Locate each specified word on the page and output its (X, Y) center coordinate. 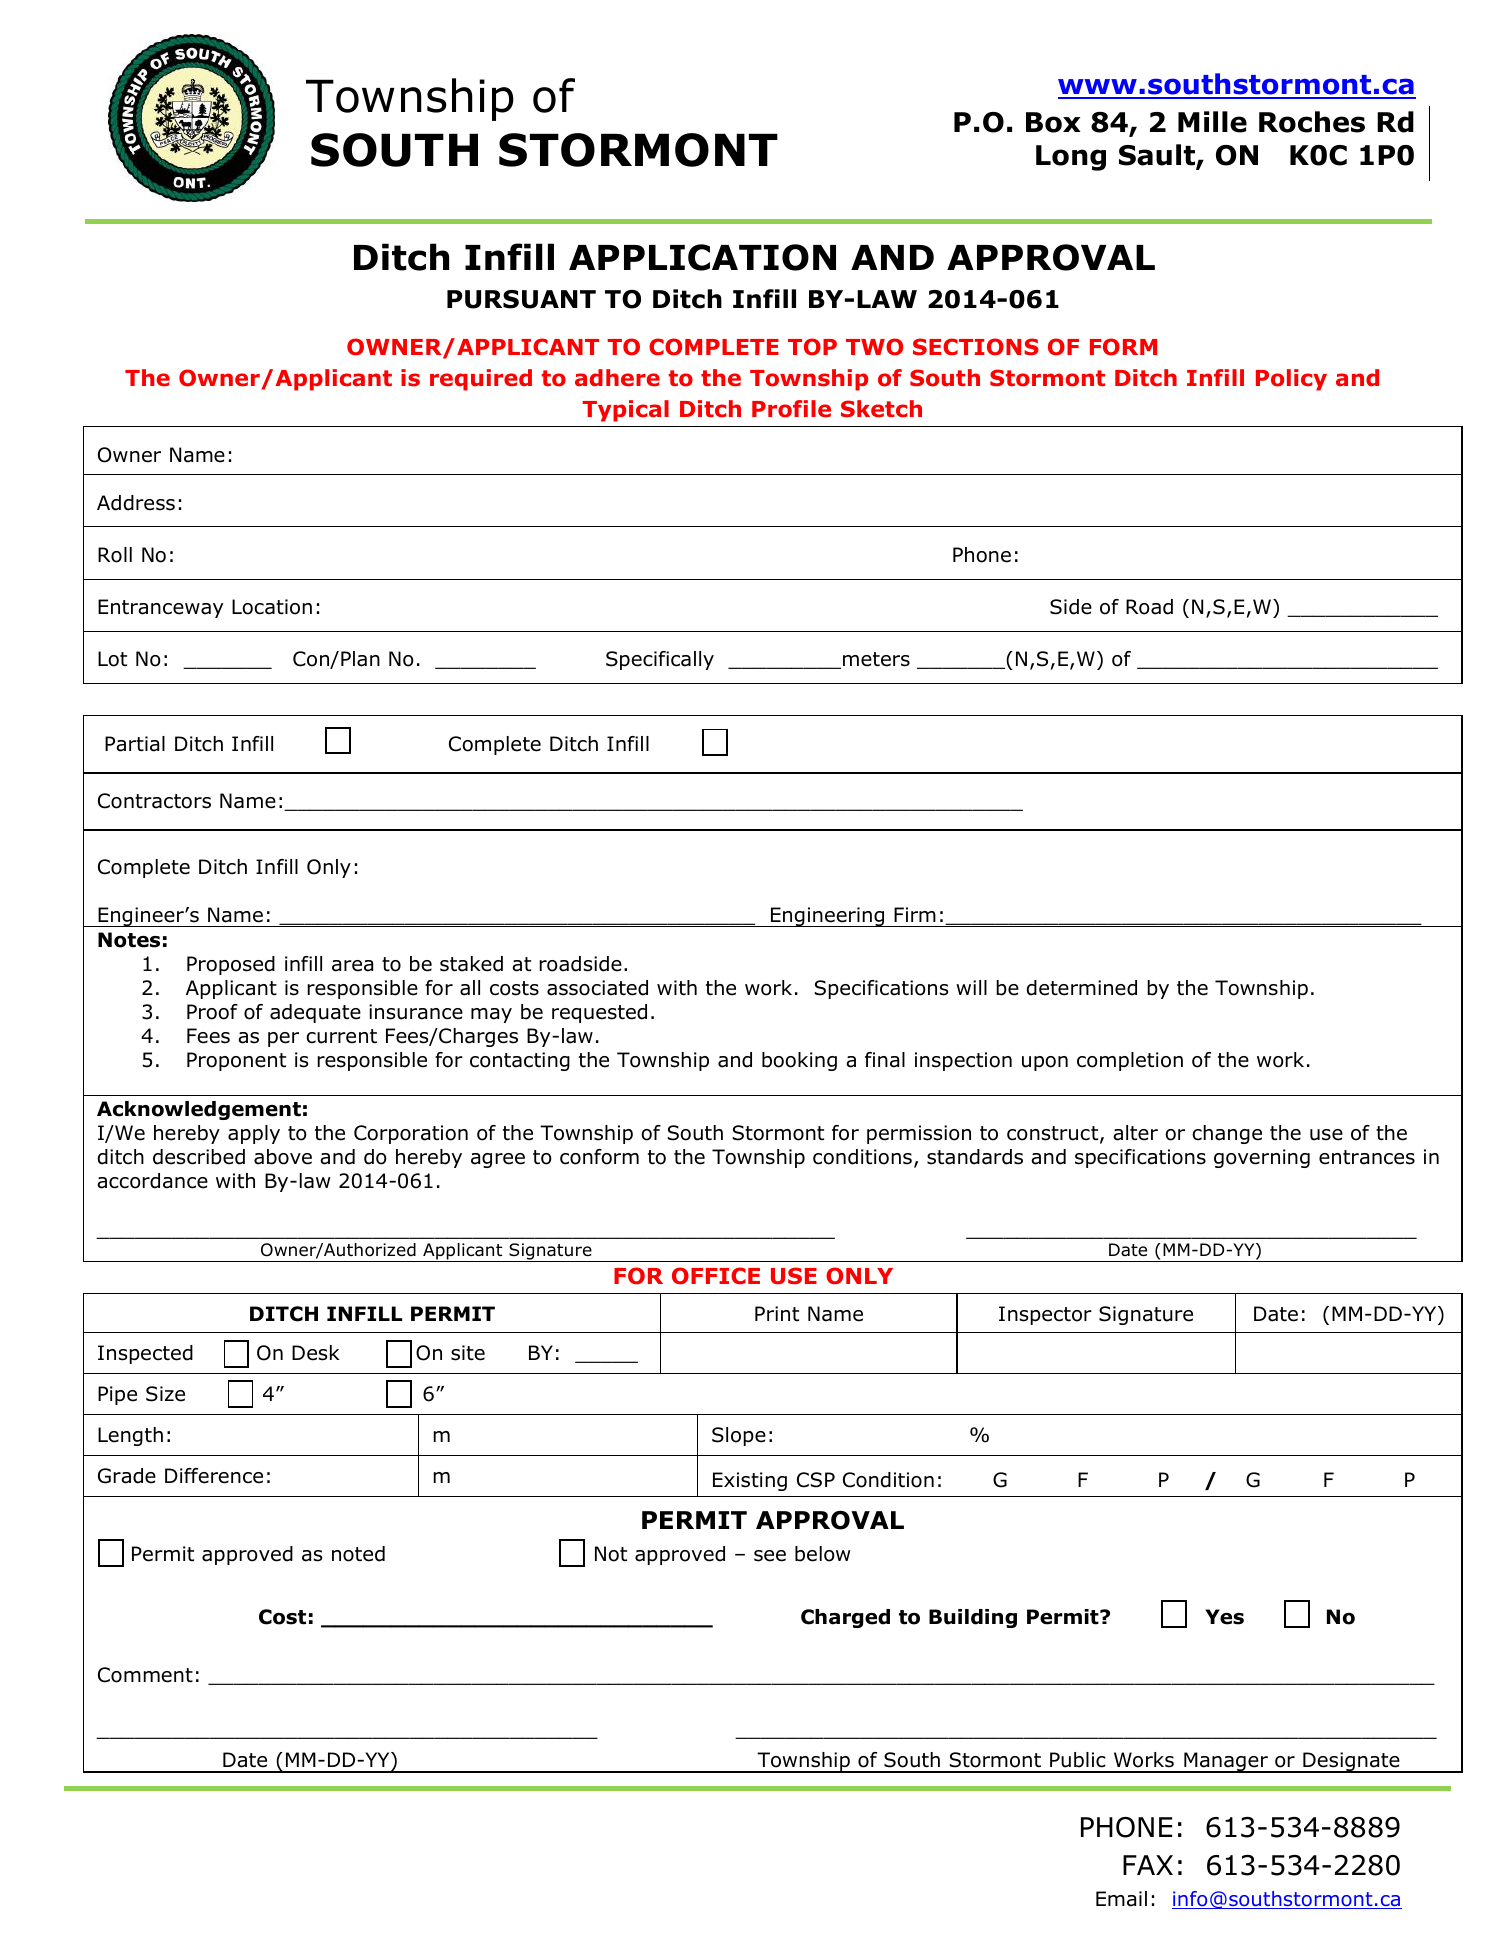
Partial (135, 744)
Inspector (1045, 1315)
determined (1082, 988)
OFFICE (716, 1276)
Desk (315, 1353)
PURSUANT (521, 299)
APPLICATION (702, 257)
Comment (145, 1675)
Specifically (660, 660)
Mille (1212, 122)
